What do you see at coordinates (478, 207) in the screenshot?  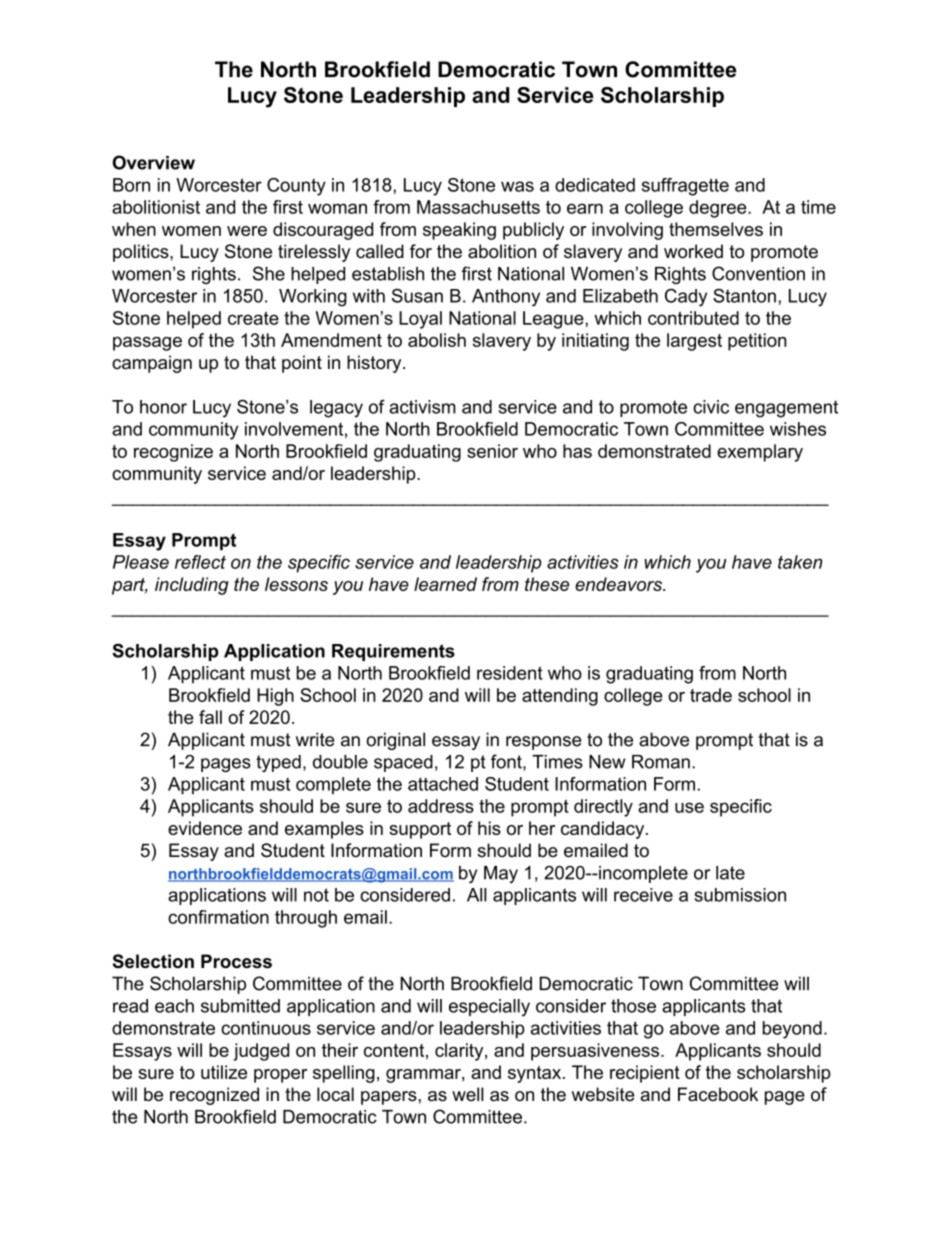 I see `Massachusetts` at bounding box center [478, 207].
